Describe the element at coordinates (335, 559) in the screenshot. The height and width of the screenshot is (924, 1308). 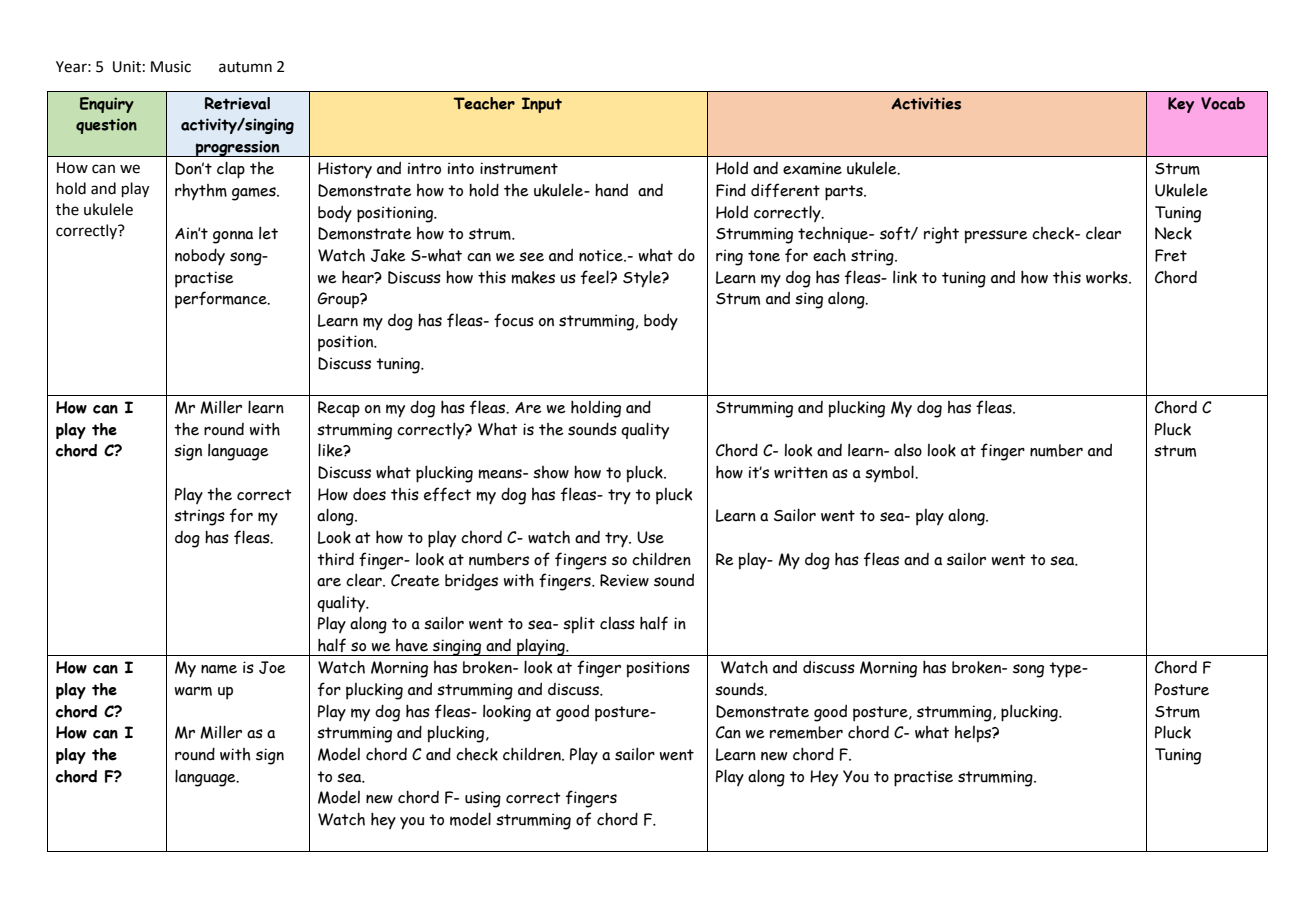
I see `third` at that location.
